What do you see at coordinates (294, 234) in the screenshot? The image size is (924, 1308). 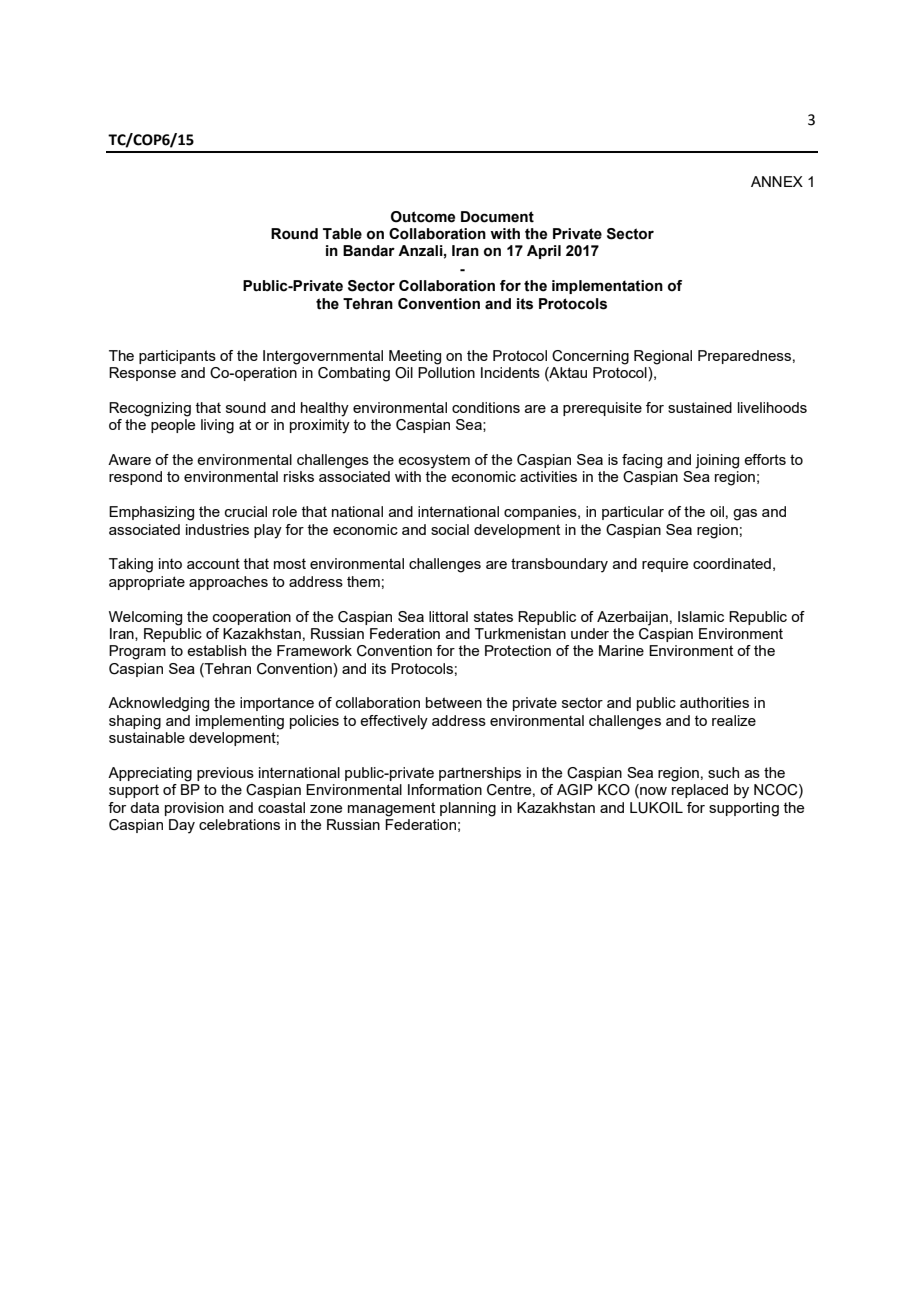 I see `Round` at bounding box center [294, 234].
